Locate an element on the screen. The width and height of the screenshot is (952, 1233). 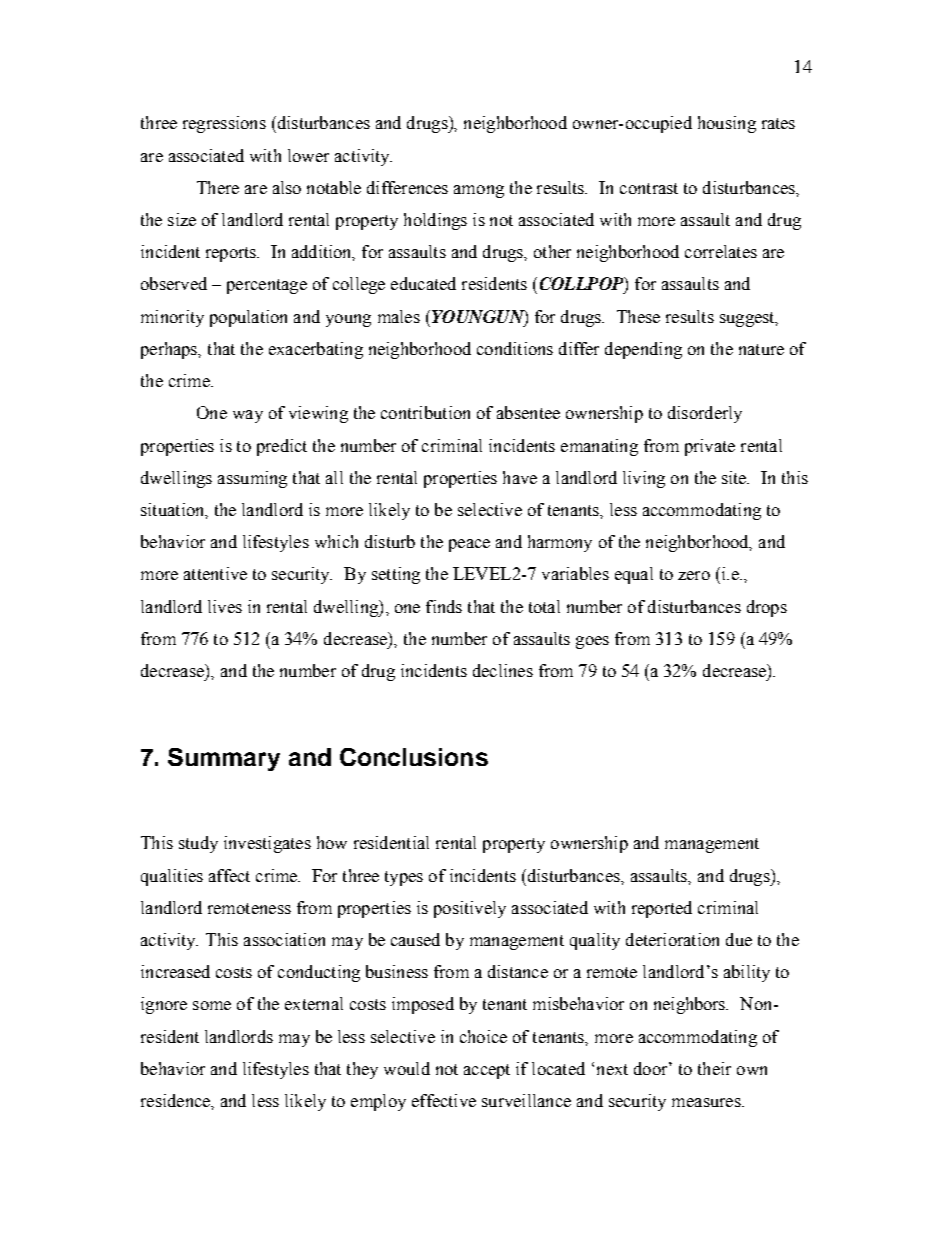
have is located at coordinates (520, 477).
